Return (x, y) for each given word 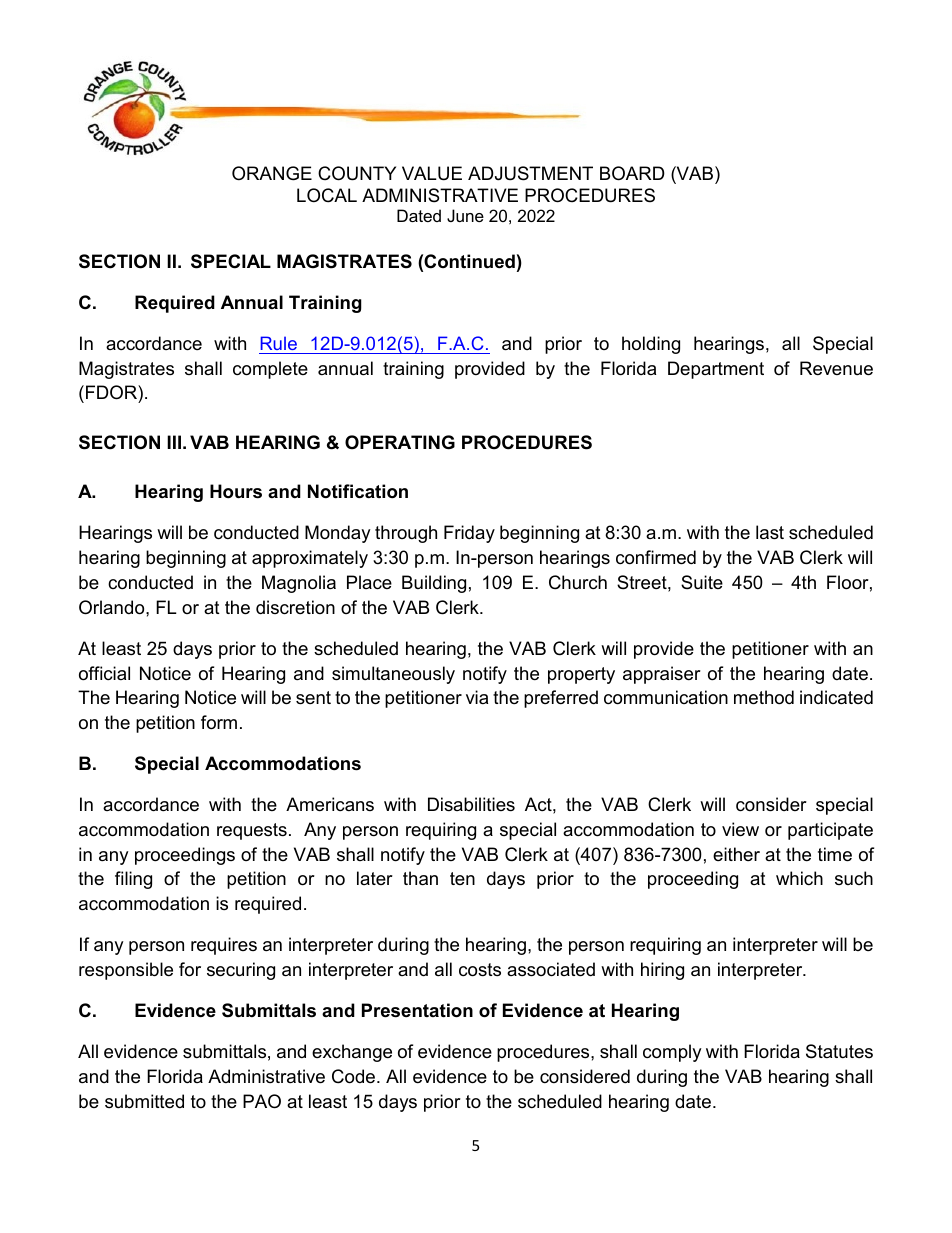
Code (355, 1076)
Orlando (113, 607)
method (764, 697)
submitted (144, 1101)
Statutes (839, 1051)
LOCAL (327, 195)
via (477, 697)
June (465, 215)
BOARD (632, 173)
